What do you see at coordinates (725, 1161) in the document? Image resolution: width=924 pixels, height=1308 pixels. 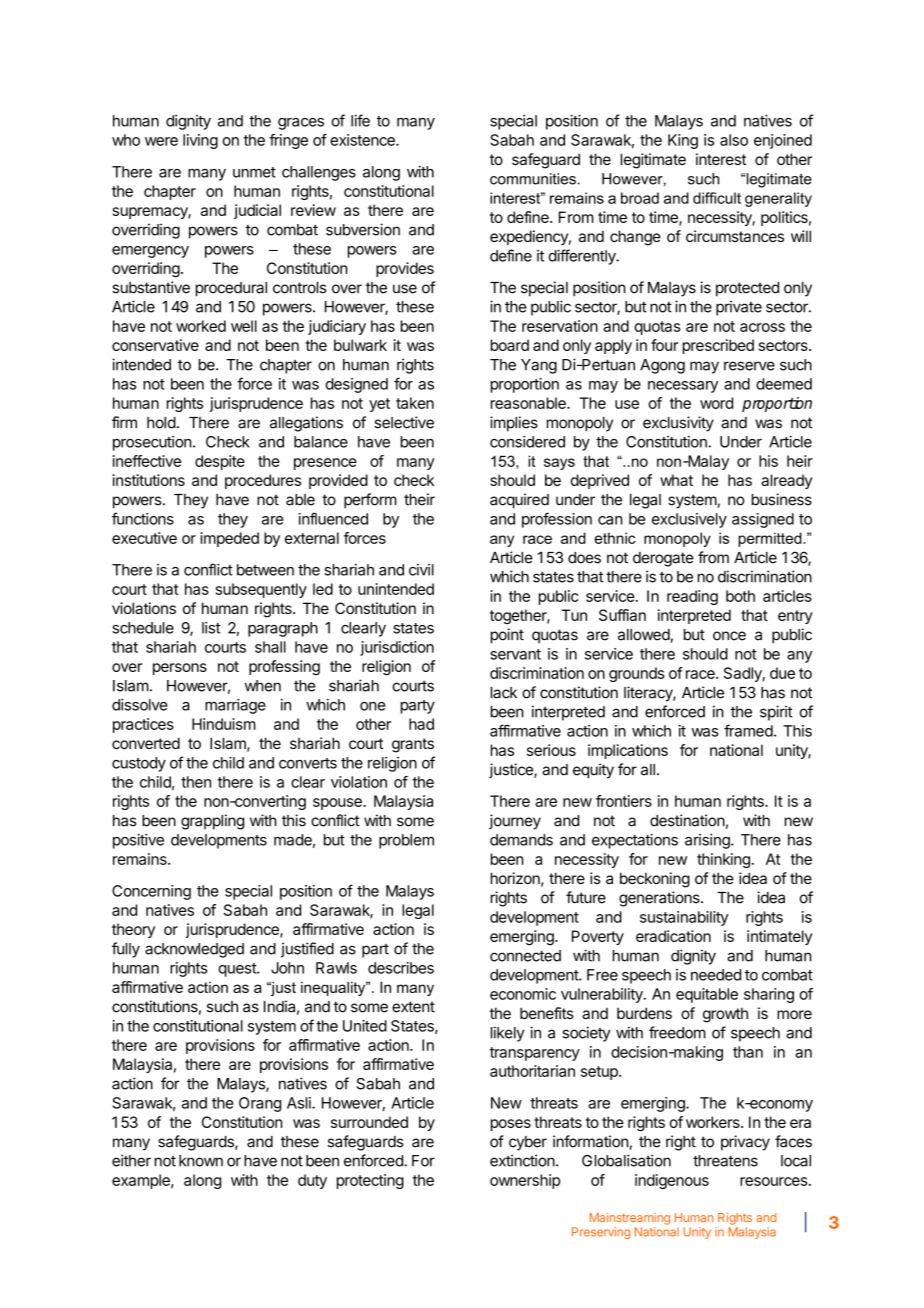 I see `threatens` at bounding box center [725, 1161].
